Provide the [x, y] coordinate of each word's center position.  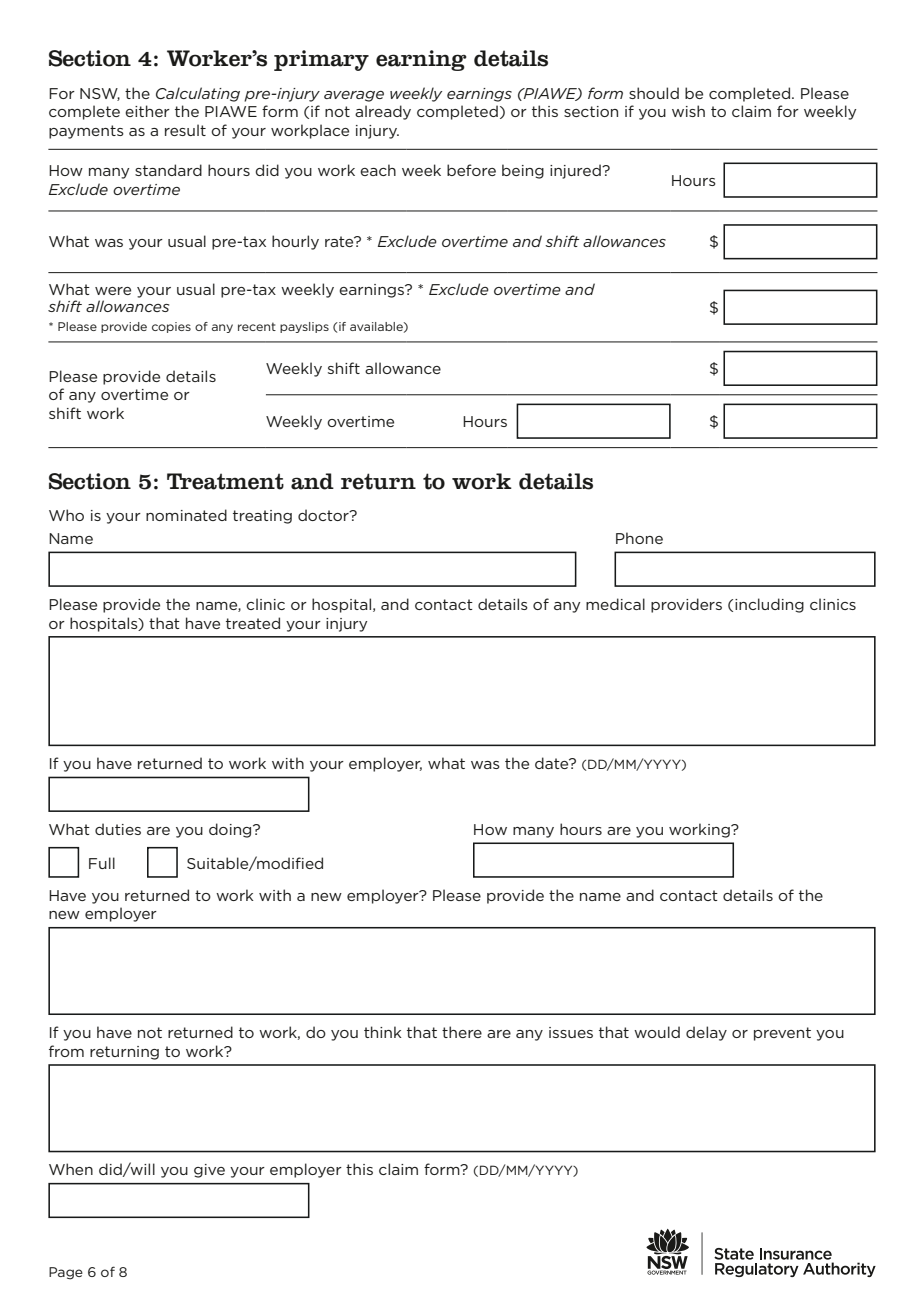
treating [262, 517]
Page [66, 1273]
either [147, 111]
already [383, 112]
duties [118, 829]
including [769, 605]
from [66, 1051]
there [462, 1032]
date [553, 763]
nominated [186, 515]
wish [688, 111]
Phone [639, 538]
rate [340, 241]
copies [171, 327]
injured [576, 171]
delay [706, 1033]
